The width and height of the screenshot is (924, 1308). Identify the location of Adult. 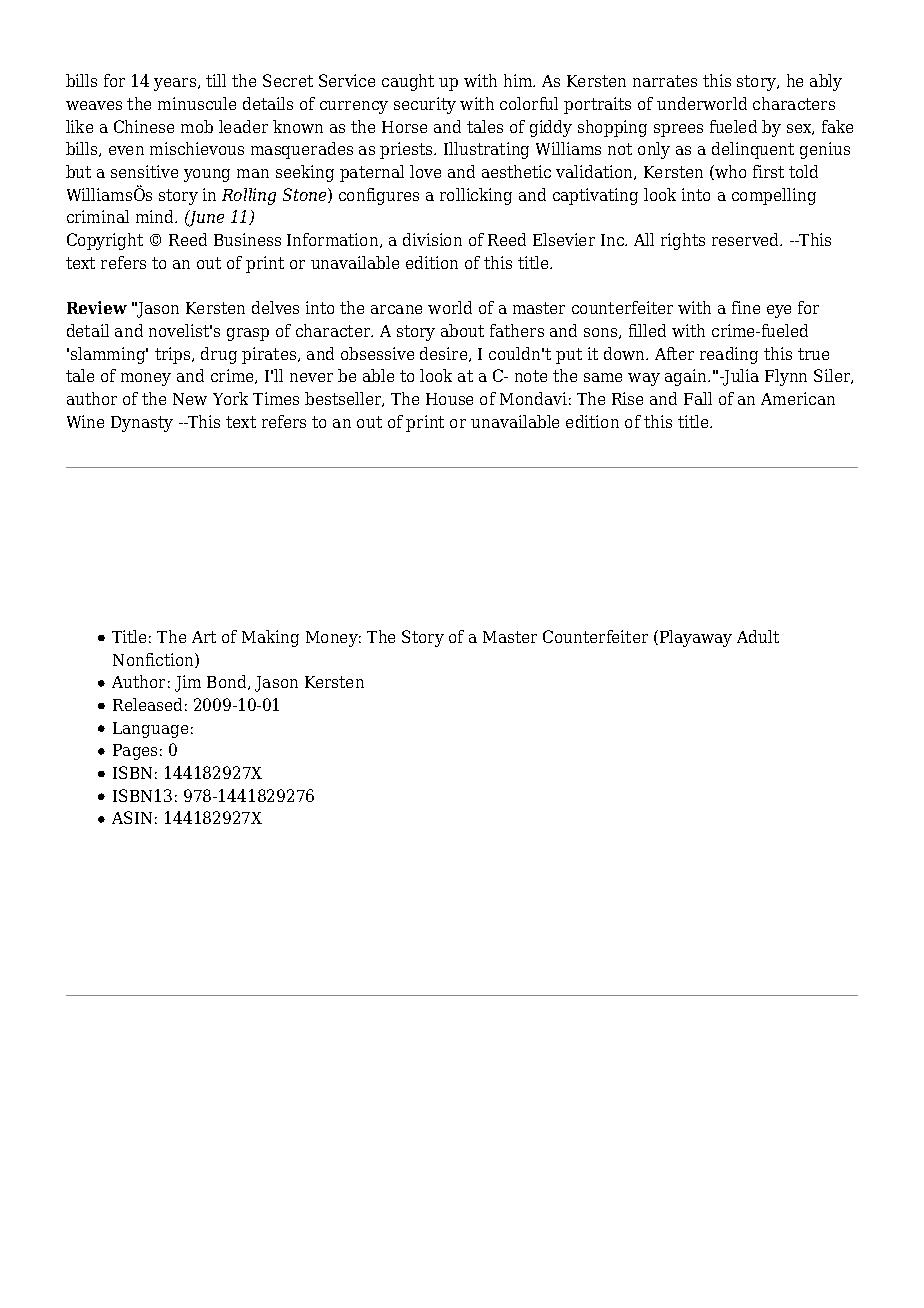
(758, 636).
